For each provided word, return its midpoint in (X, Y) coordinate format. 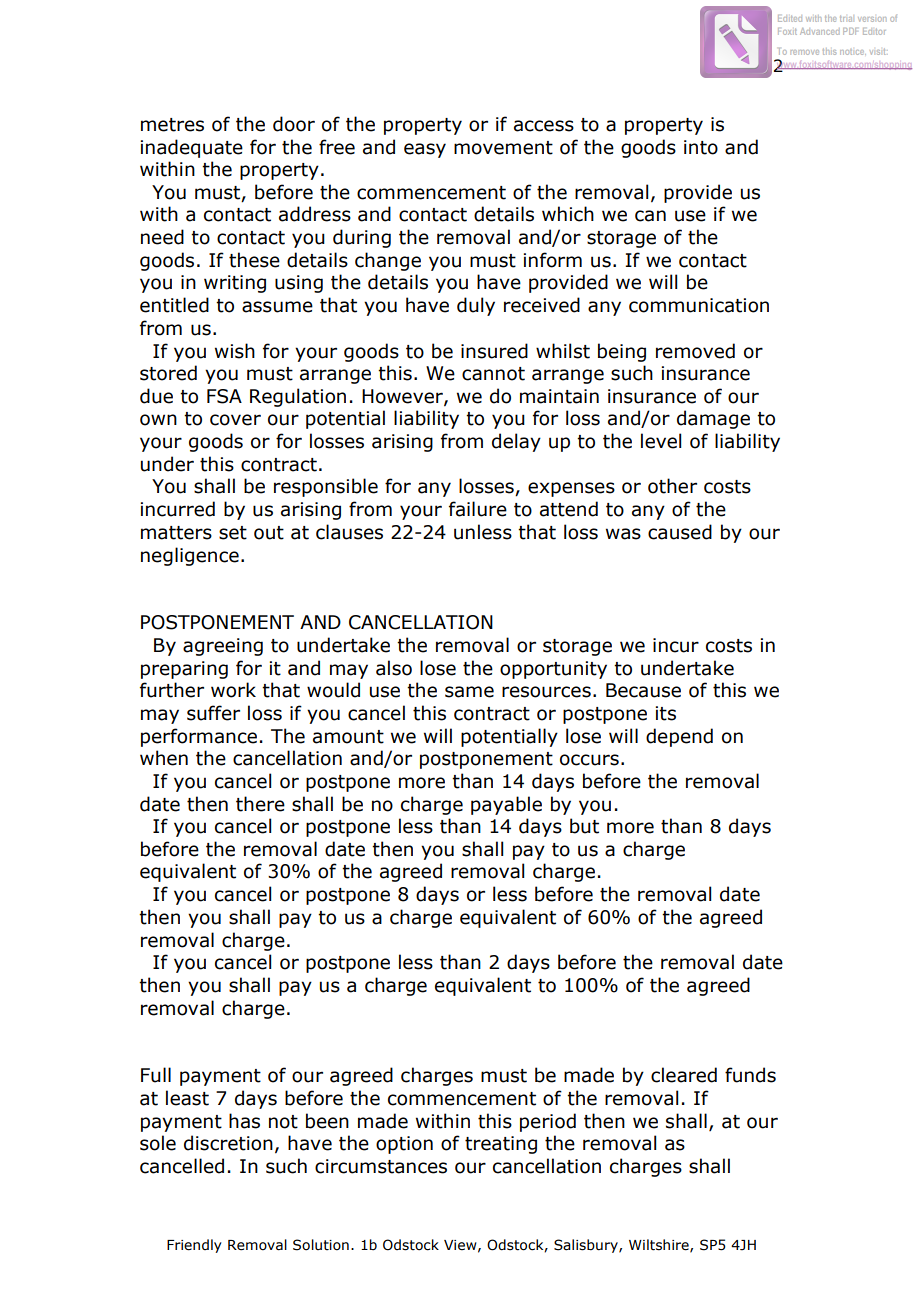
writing (235, 284)
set (233, 533)
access (544, 126)
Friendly (194, 1246)
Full (156, 1075)
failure (478, 509)
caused (680, 532)
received (542, 305)
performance (199, 737)
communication (699, 305)
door (294, 124)
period (548, 1122)
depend (679, 737)
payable (506, 805)
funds (750, 1075)
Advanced (819, 31)
